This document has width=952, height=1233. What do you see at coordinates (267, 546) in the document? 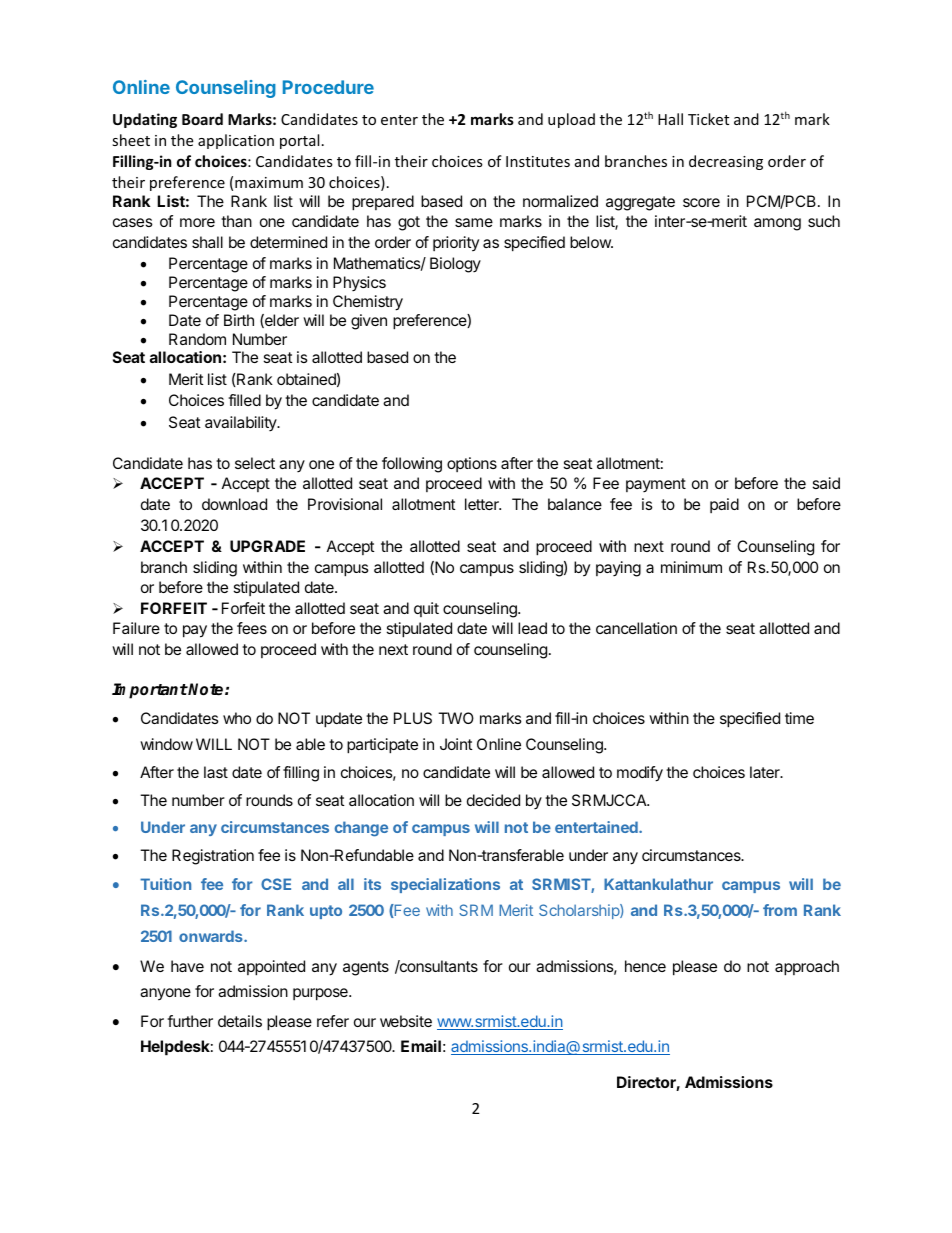
I see `UPGRADE` at bounding box center [267, 546].
